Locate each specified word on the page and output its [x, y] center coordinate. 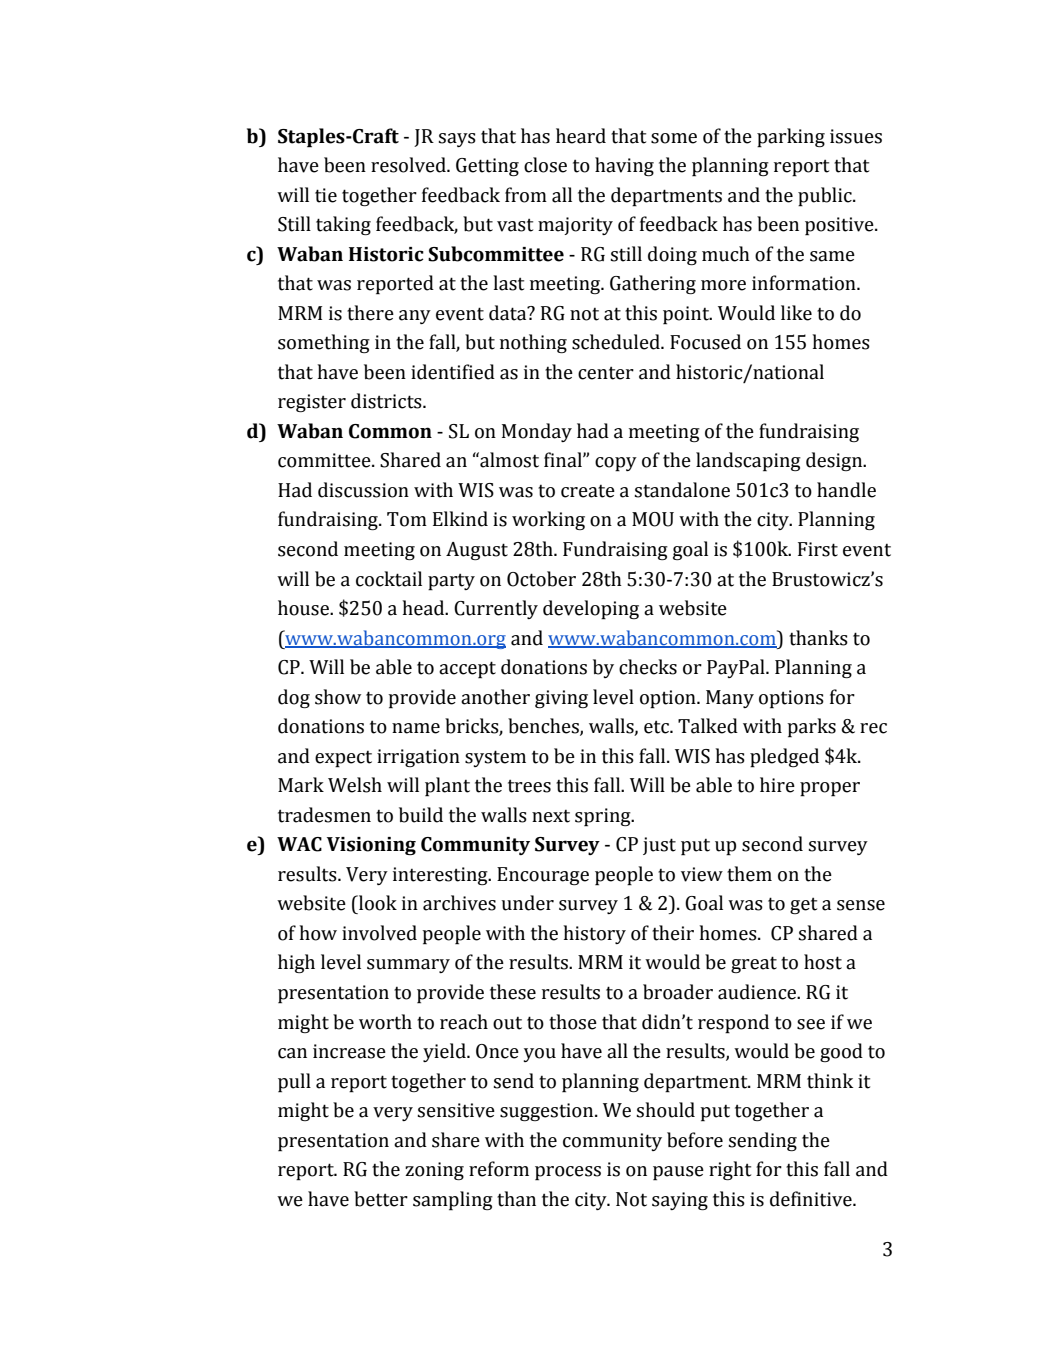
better [381, 1199]
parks [811, 728]
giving [561, 699]
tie [326, 195]
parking [791, 138]
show [338, 697]
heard [581, 136]
